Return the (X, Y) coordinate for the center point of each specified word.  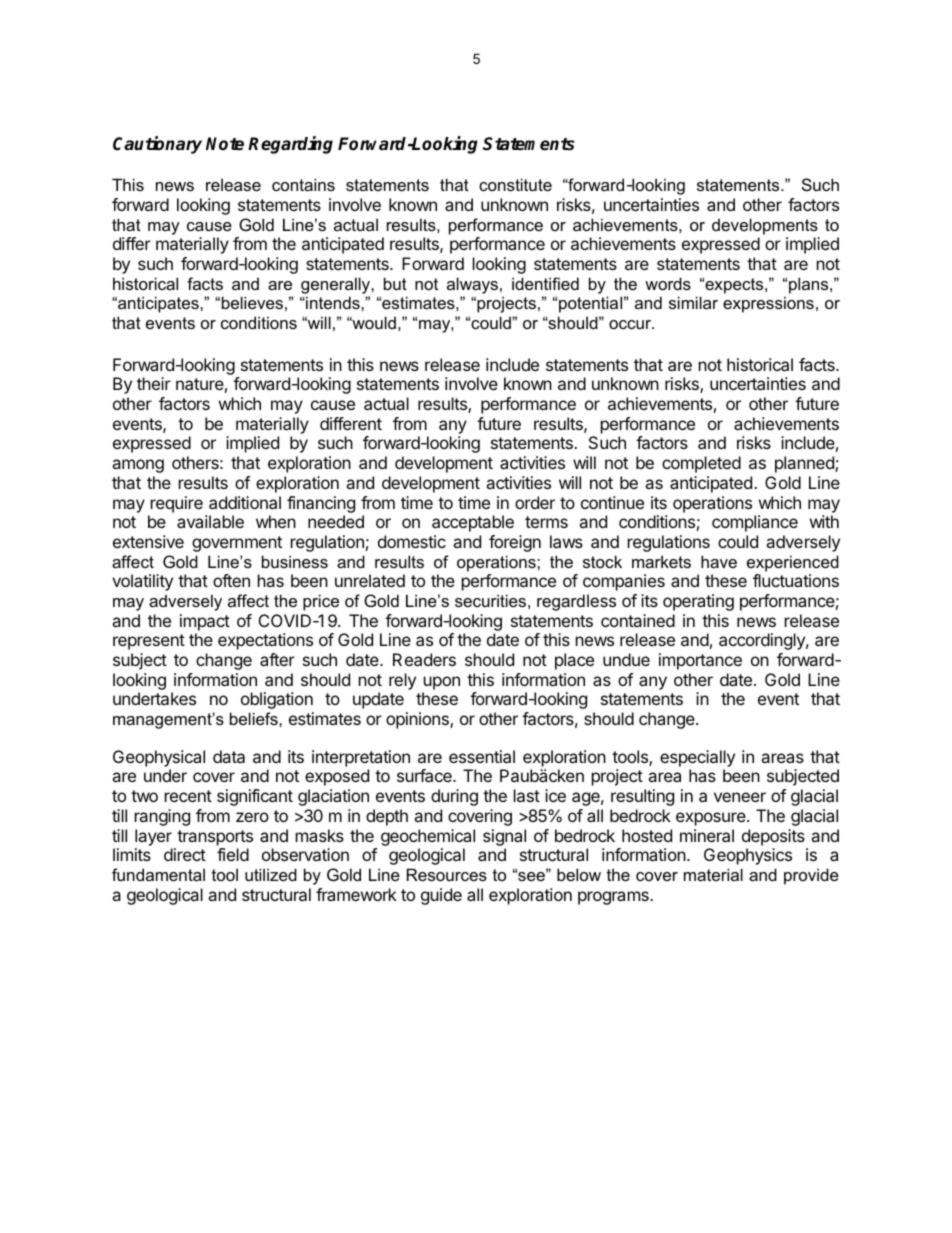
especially (697, 758)
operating (698, 602)
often (231, 580)
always (472, 285)
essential (482, 756)
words (668, 283)
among (138, 466)
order (535, 502)
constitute (515, 184)
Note (225, 144)
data (229, 756)
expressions (768, 304)
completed (701, 464)
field (233, 854)
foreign (515, 543)
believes (252, 302)
